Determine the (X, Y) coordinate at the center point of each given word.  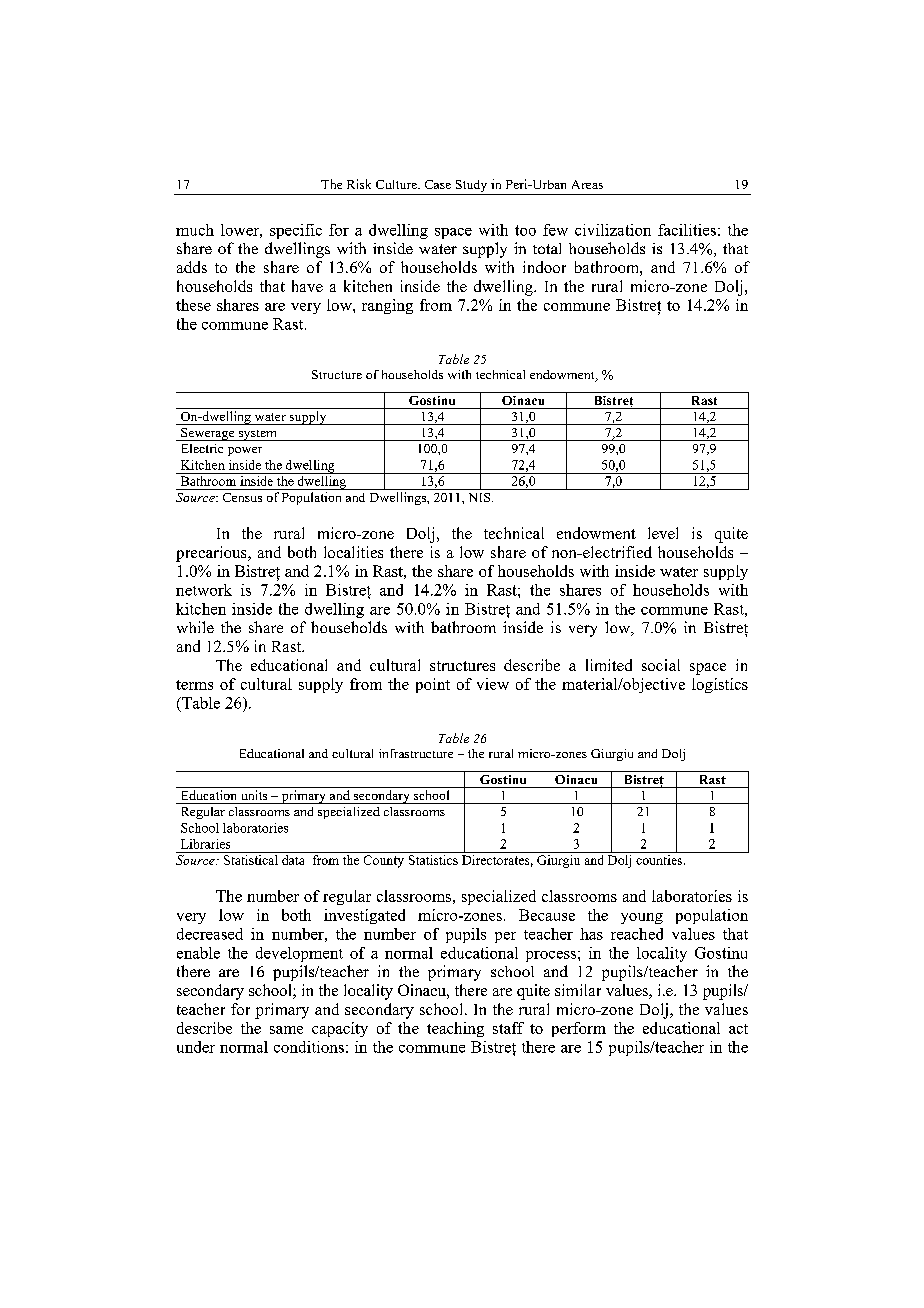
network (204, 590)
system (257, 435)
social (661, 665)
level (663, 533)
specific (296, 231)
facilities (687, 230)
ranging (387, 306)
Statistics (433, 858)
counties (659, 858)
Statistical (251, 858)
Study (471, 186)
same (286, 1030)
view (493, 684)
